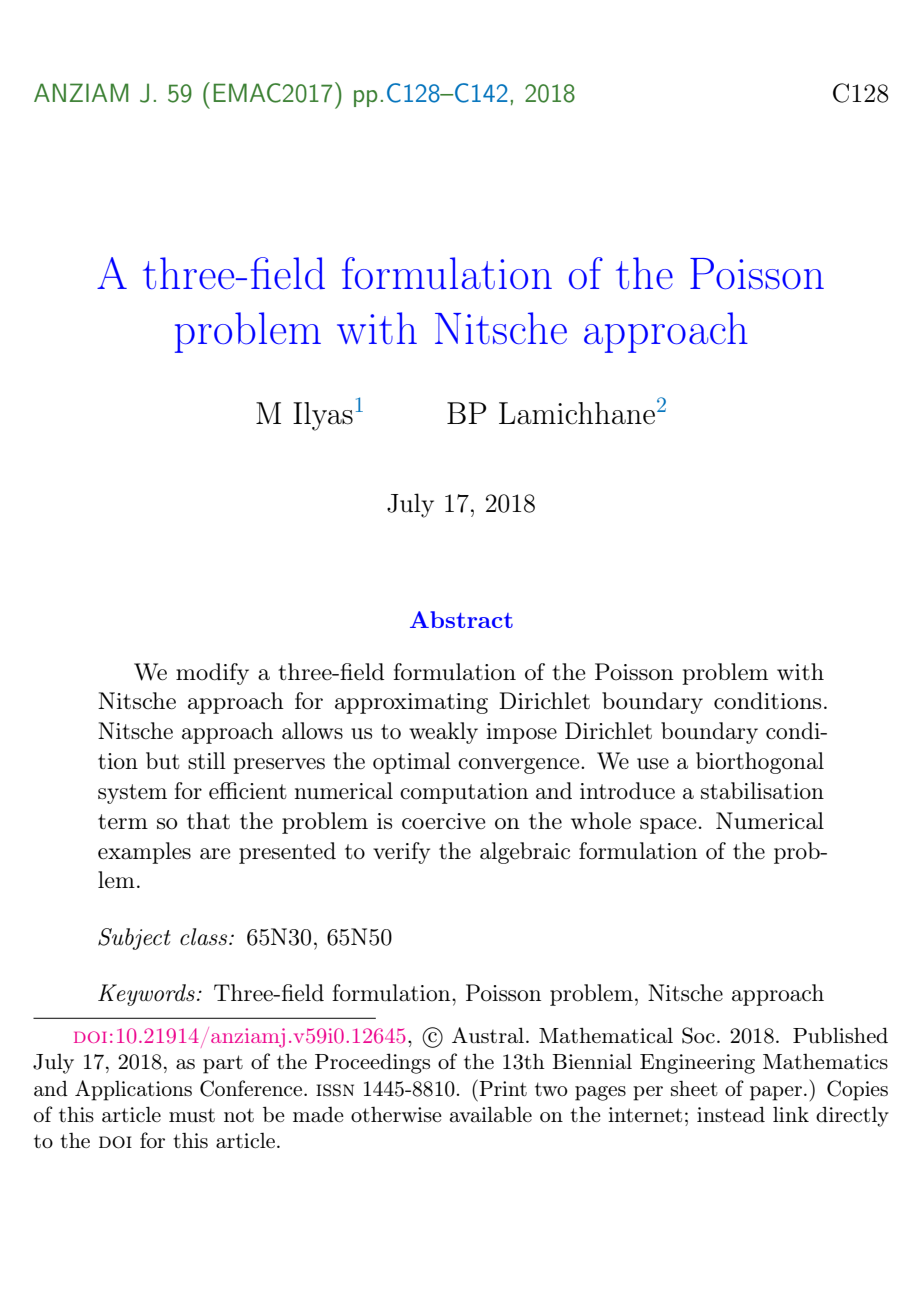 The width and height of the screenshot is (924, 1311). I want to click on whole, so click(601, 821).
